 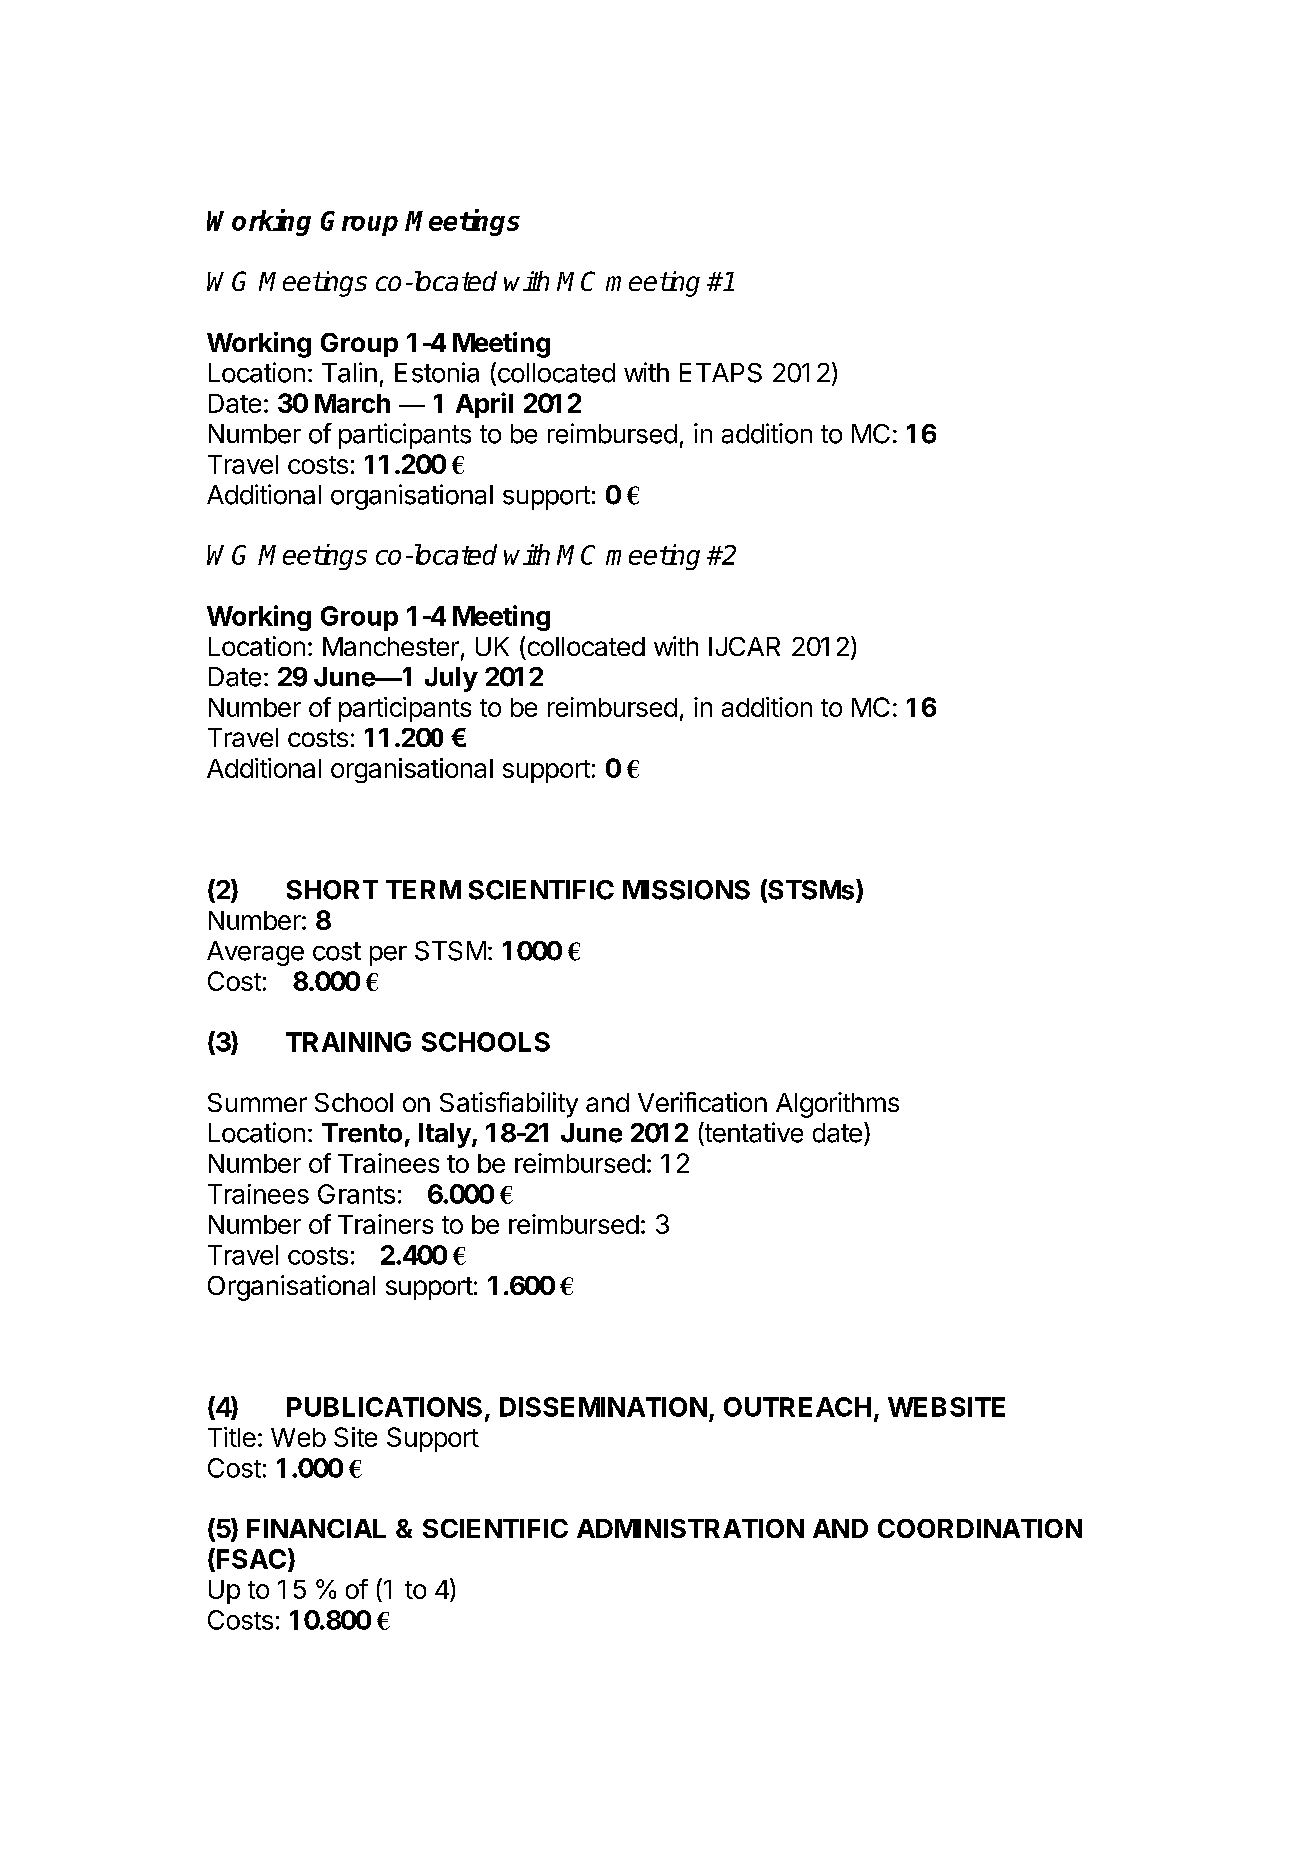 What do you see at coordinates (352, 403) in the page?
I see `March` at bounding box center [352, 403].
